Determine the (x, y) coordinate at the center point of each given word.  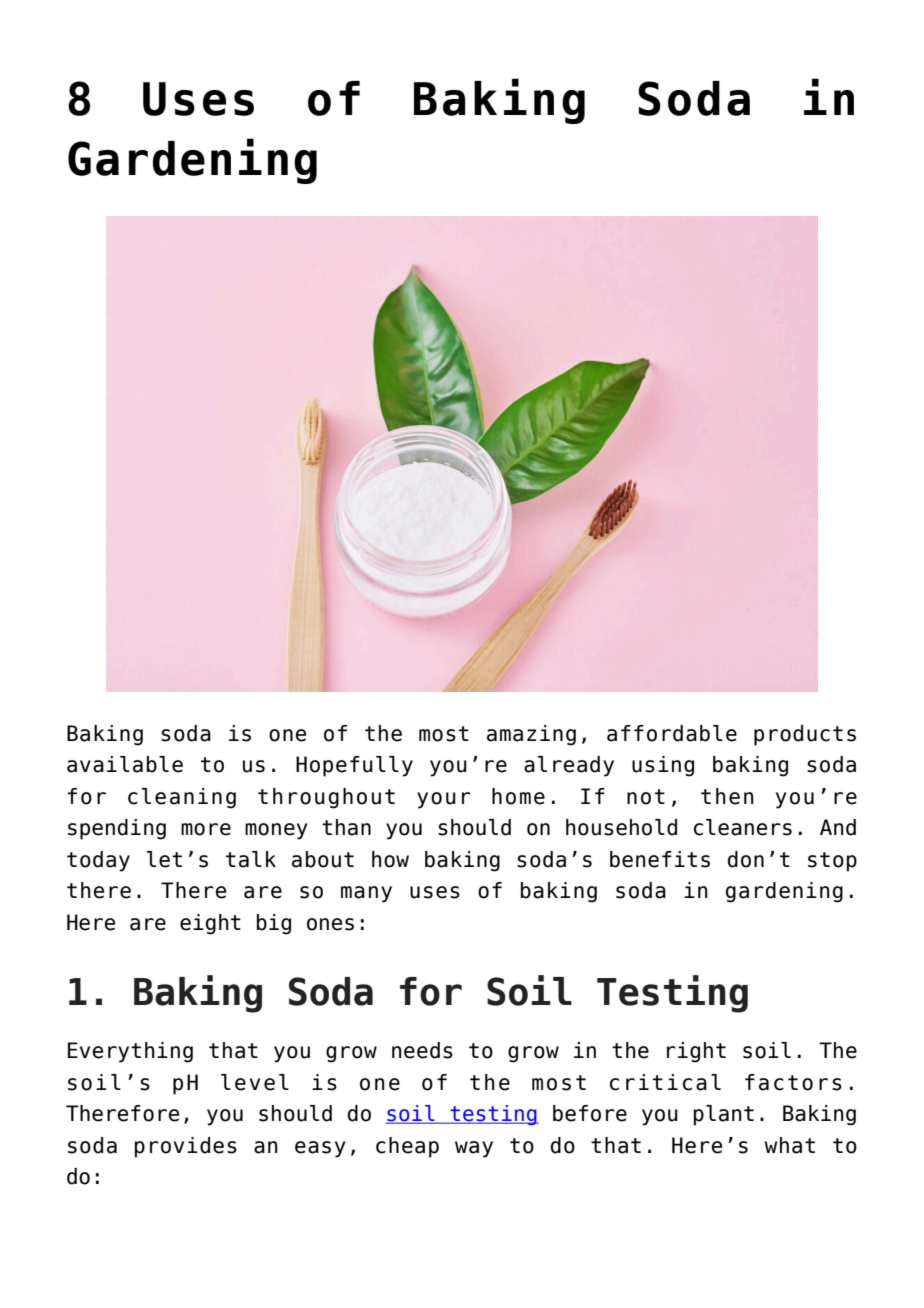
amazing (531, 735)
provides (186, 1147)
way (474, 1149)
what (789, 1145)
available (125, 764)
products (805, 735)
